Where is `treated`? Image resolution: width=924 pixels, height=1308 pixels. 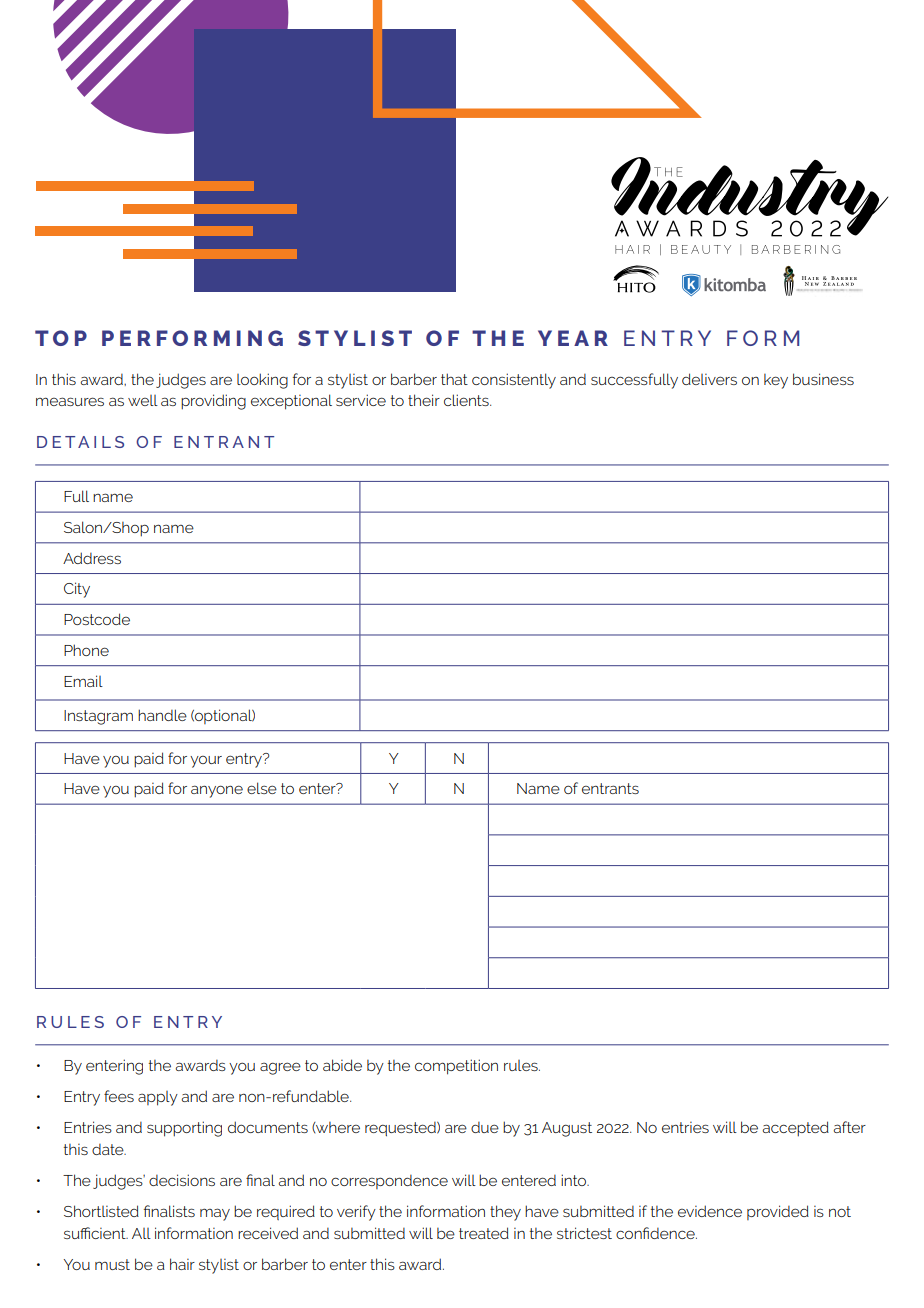 treated is located at coordinates (484, 1233).
